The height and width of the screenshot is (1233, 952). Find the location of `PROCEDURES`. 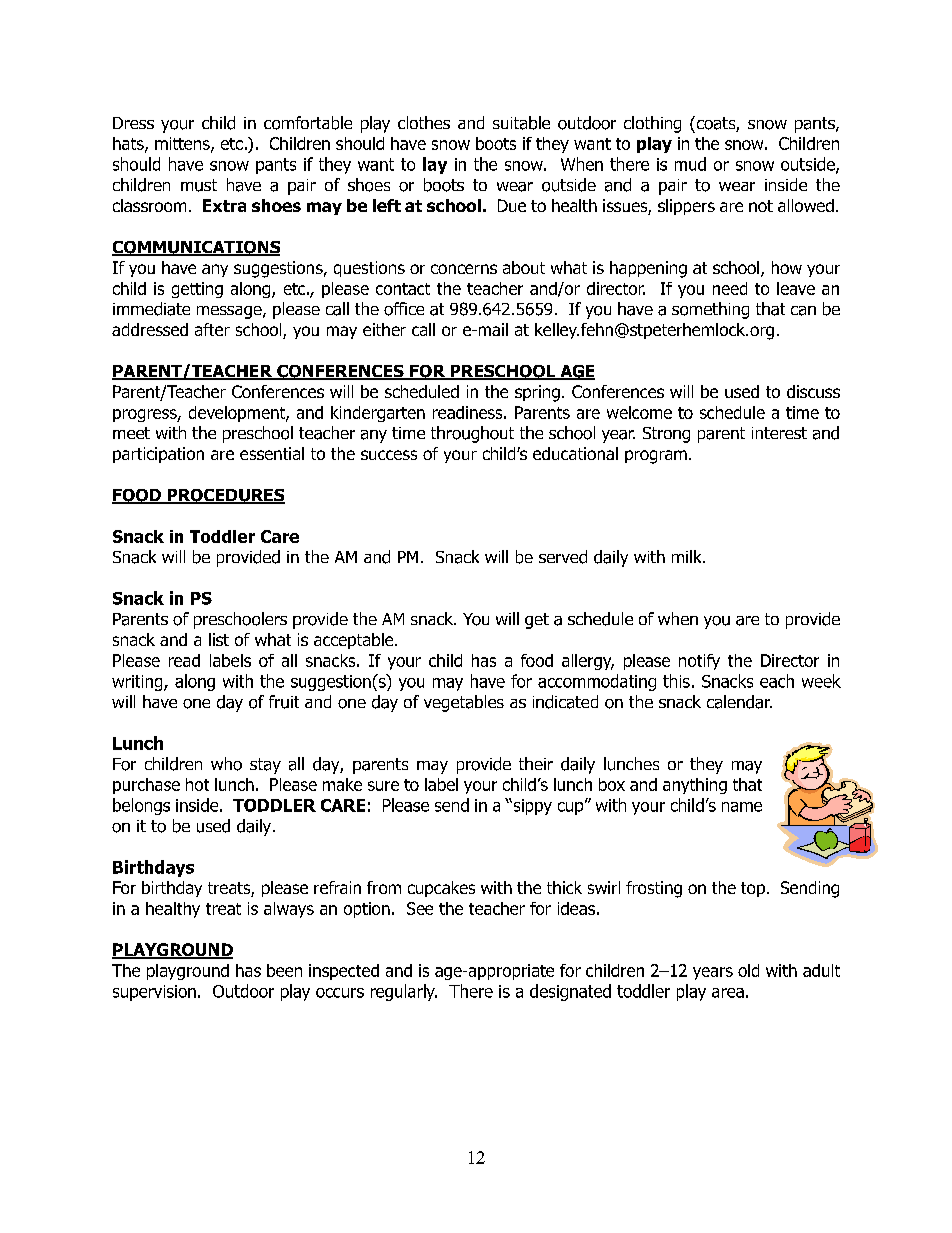

PROCEDURES is located at coordinates (225, 496).
